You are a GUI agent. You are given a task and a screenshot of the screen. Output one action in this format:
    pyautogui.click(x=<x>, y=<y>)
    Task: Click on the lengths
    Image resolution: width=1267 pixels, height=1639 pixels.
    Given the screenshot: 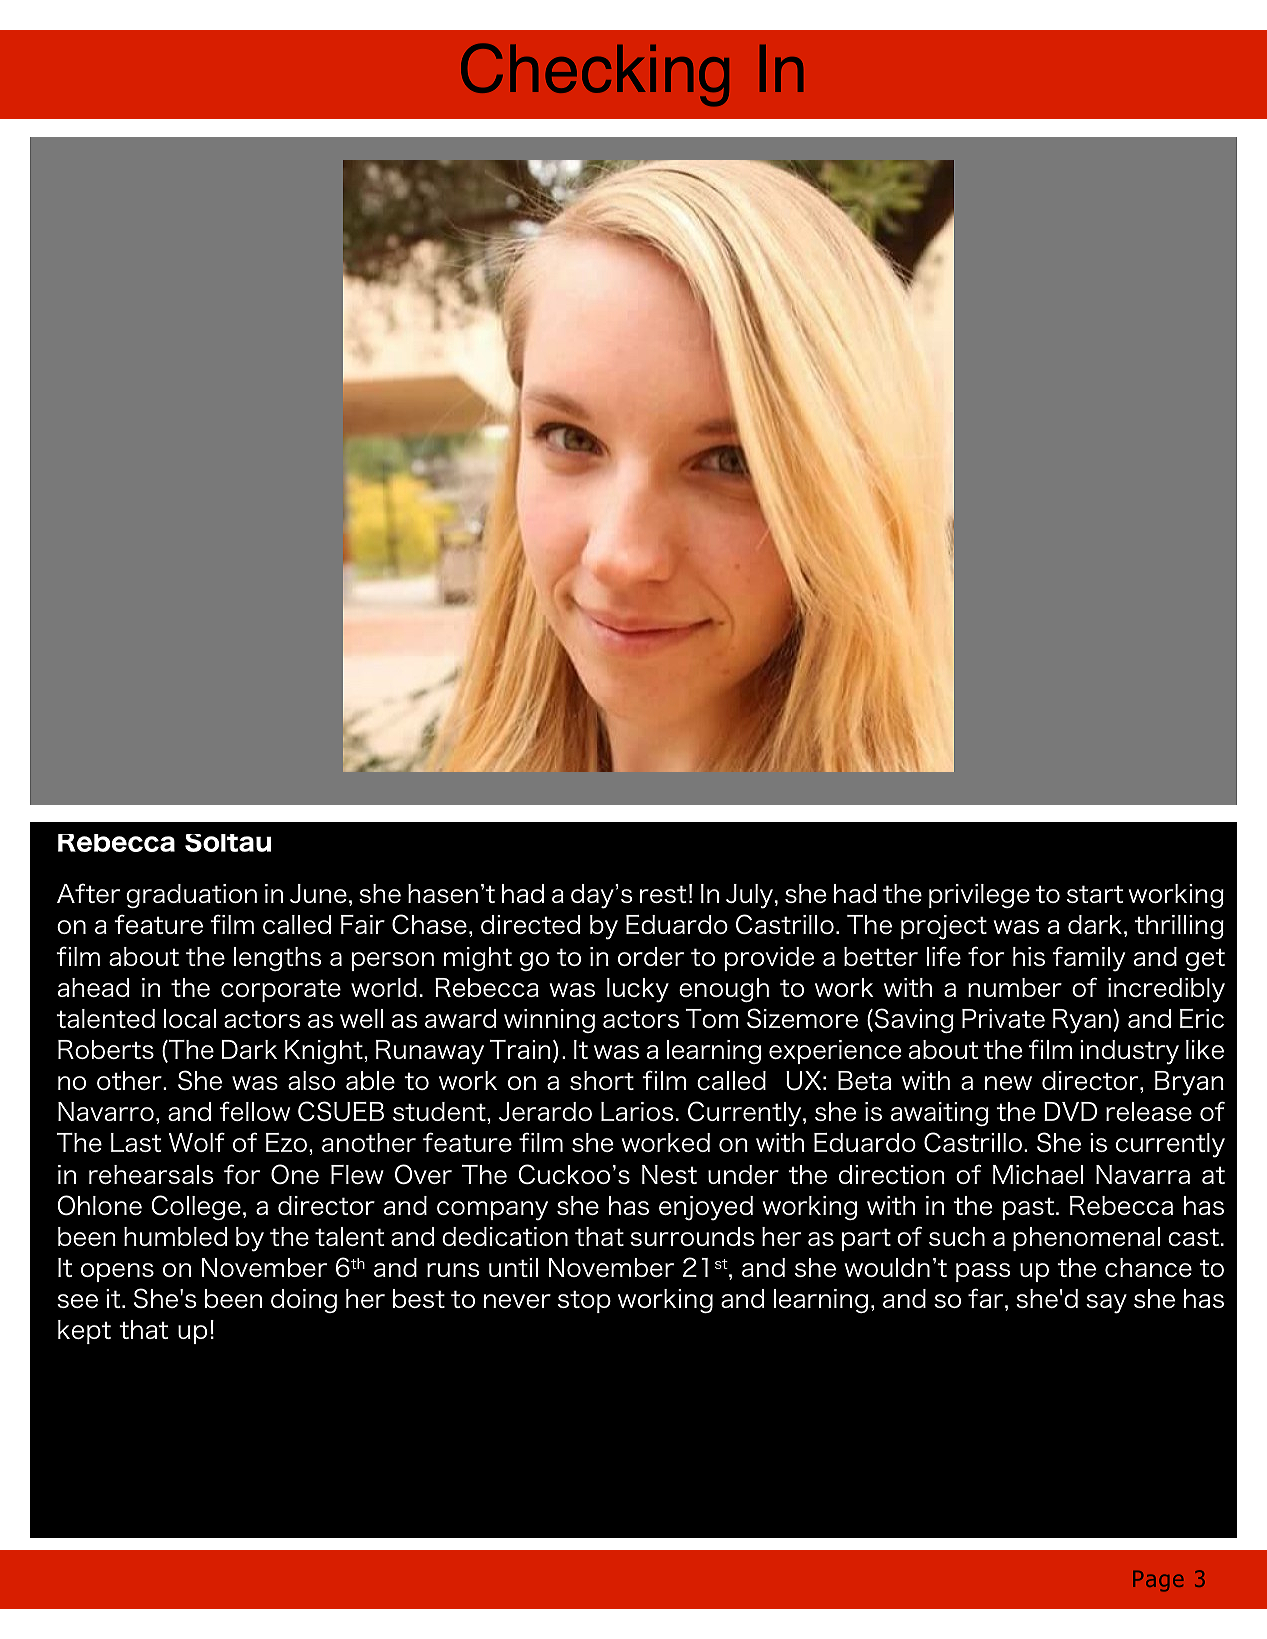 What is the action you would take?
    pyautogui.click(x=277, y=959)
